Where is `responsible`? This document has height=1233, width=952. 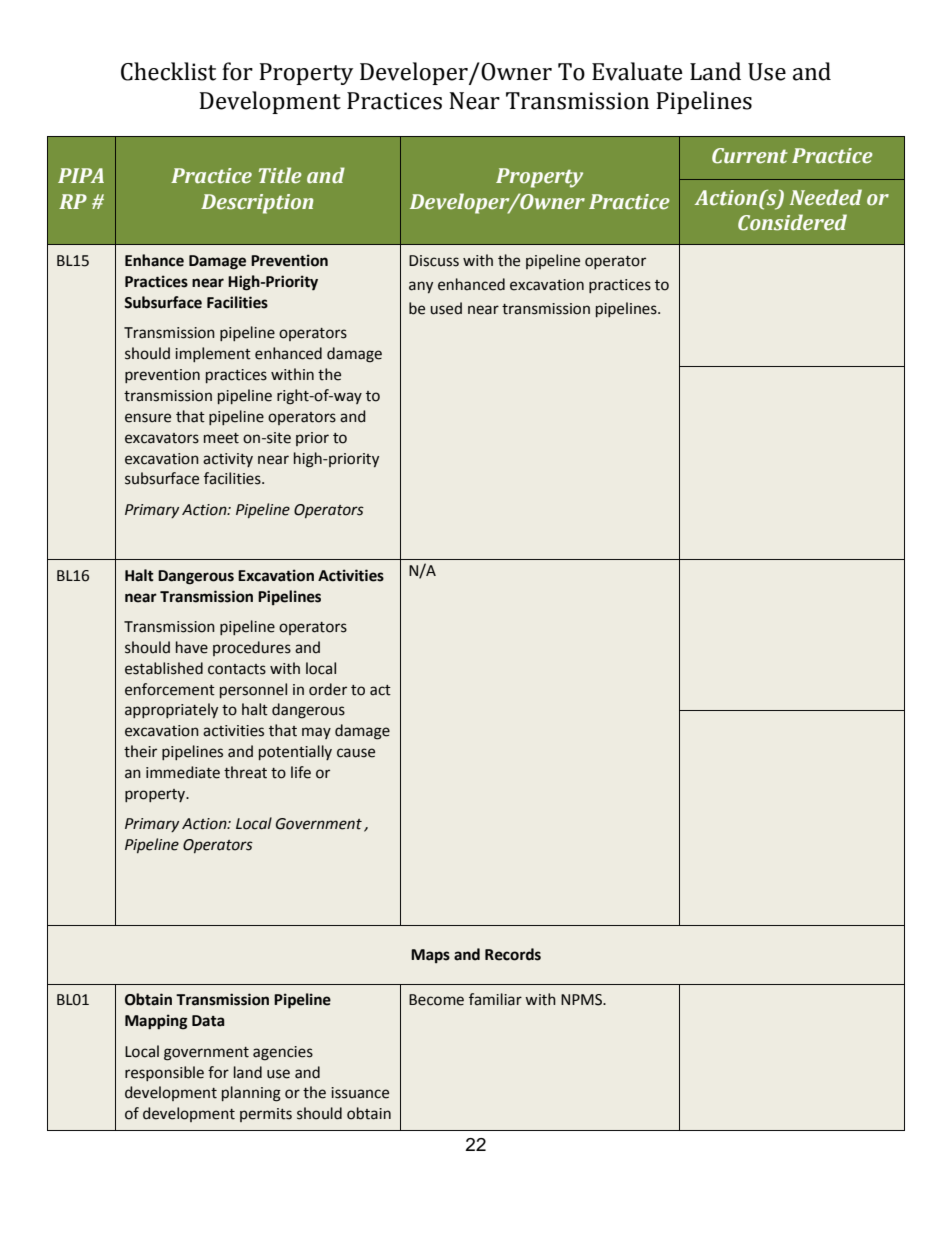 responsible is located at coordinates (164, 1073).
